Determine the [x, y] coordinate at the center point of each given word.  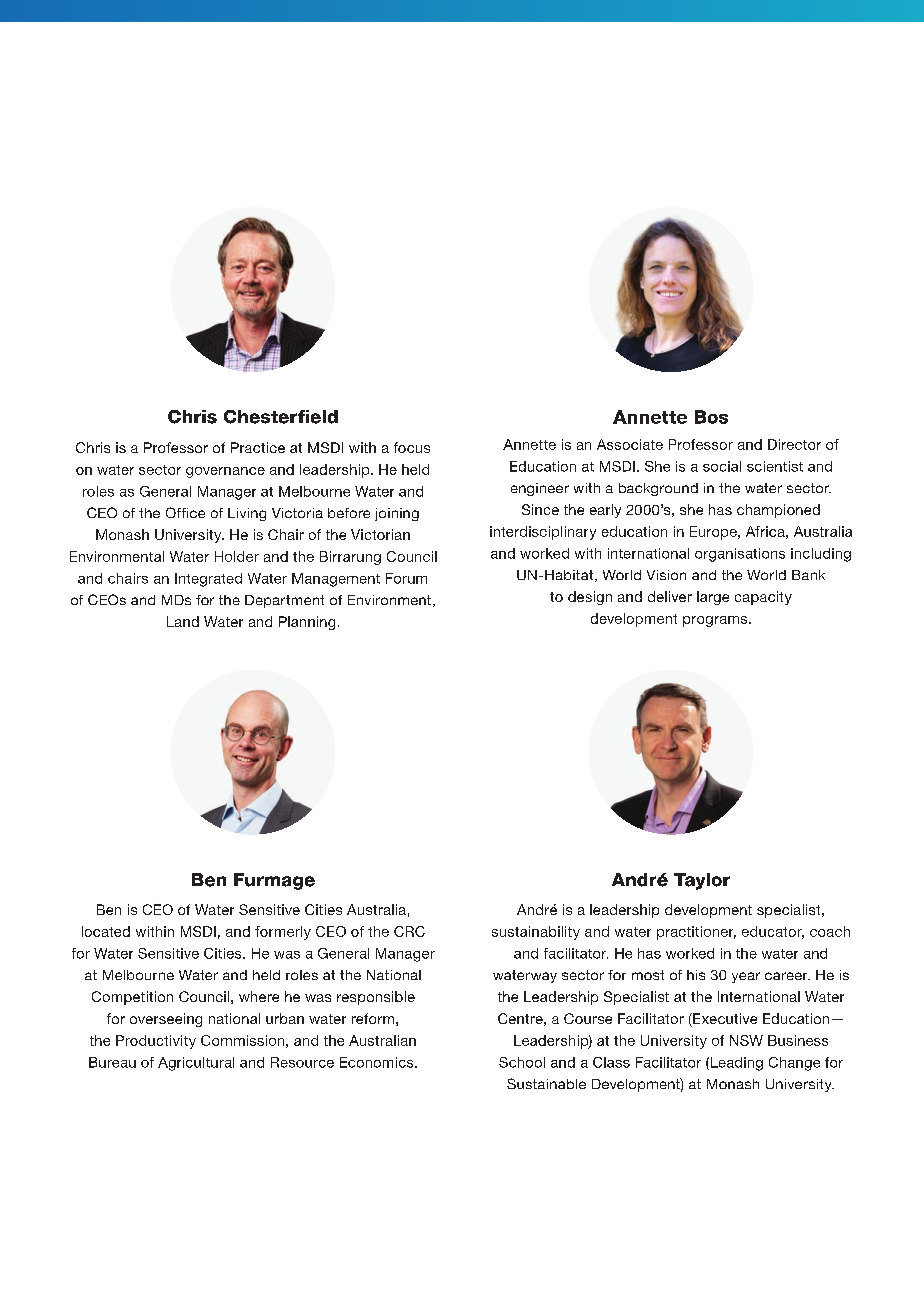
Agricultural [196, 1064]
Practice [258, 447]
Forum [406, 578]
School [522, 1062]
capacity [763, 598]
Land [183, 621]
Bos [711, 417]
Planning [307, 623]
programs [716, 621]
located [106, 931]
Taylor [702, 881]
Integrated [208, 580]
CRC [409, 931]
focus [412, 447]
